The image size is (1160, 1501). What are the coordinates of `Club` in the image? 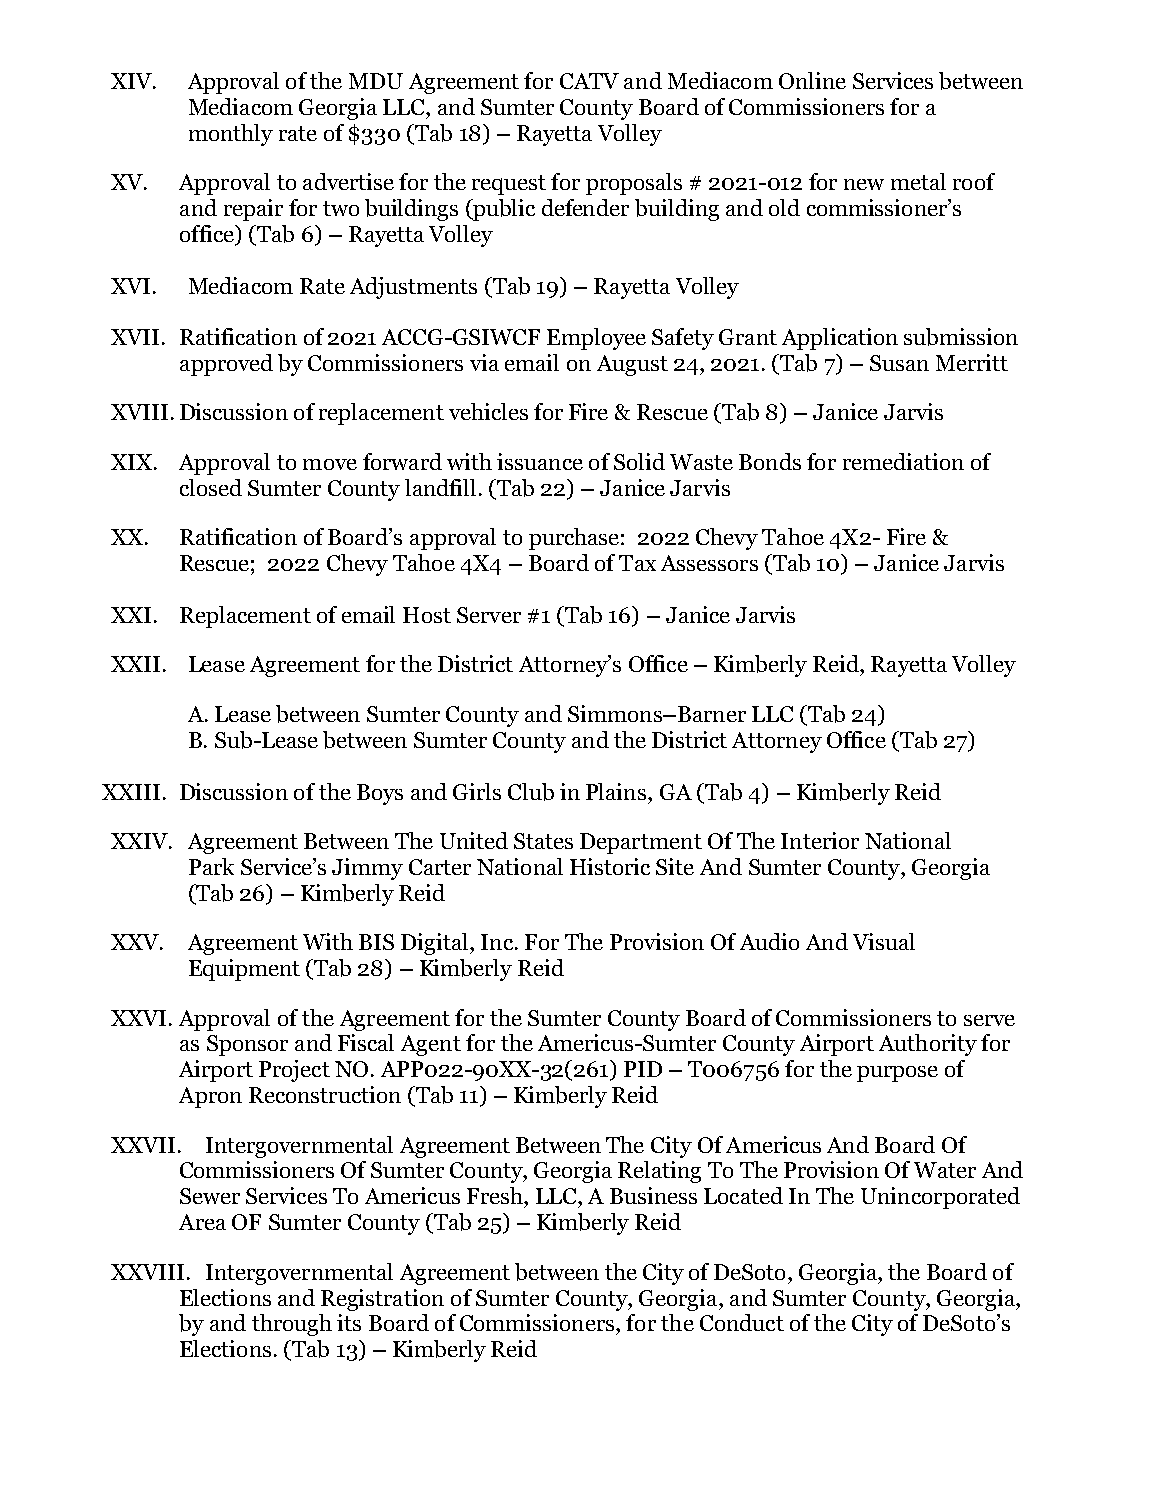 It's located at (531, 792).
